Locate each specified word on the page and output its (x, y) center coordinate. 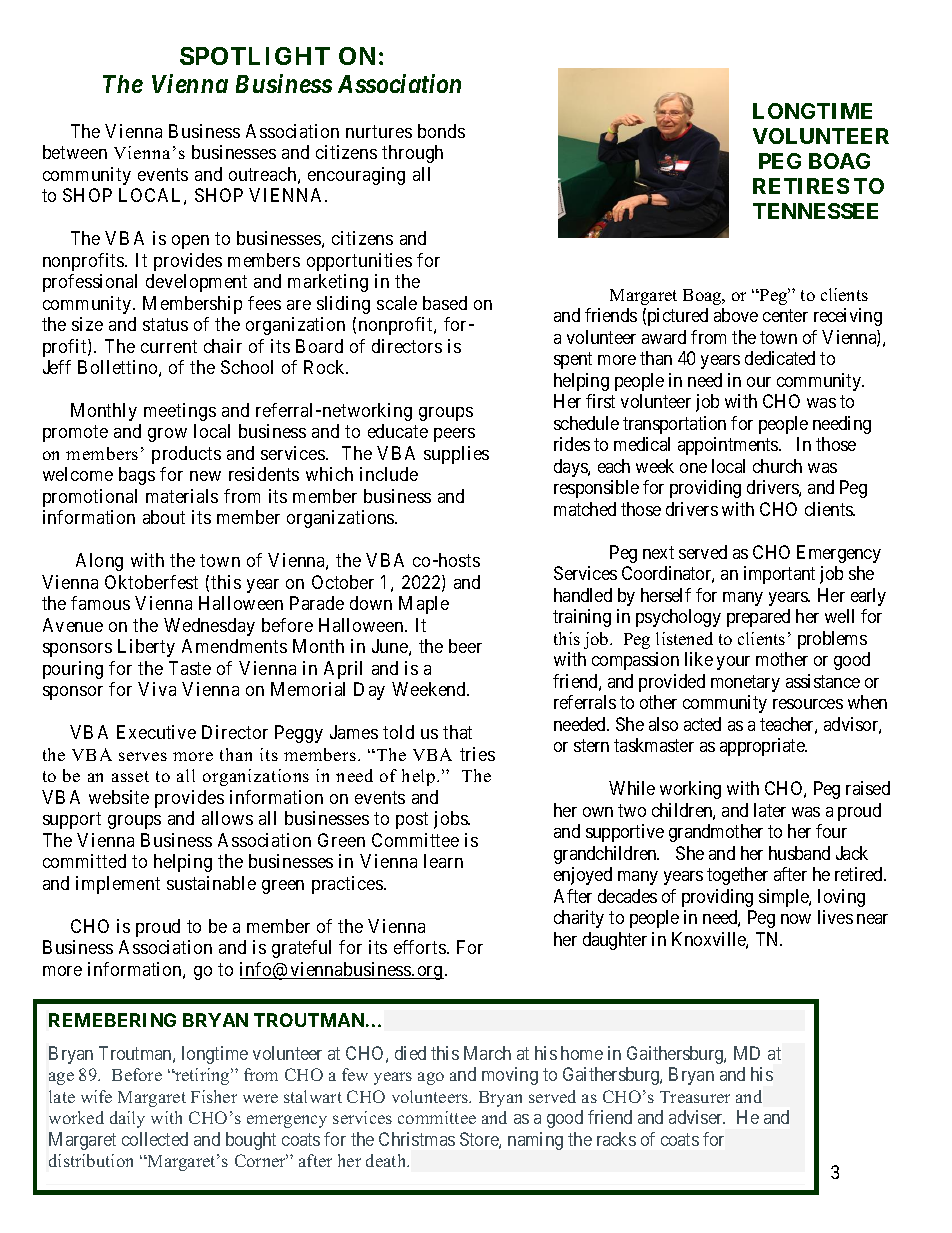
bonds (441, 131)
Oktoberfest (151, 582)
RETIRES (801, 186)
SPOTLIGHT (255, 56)
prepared (758, 618)
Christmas (417, 1139)
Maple (424, 605)
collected (155, 1139)
